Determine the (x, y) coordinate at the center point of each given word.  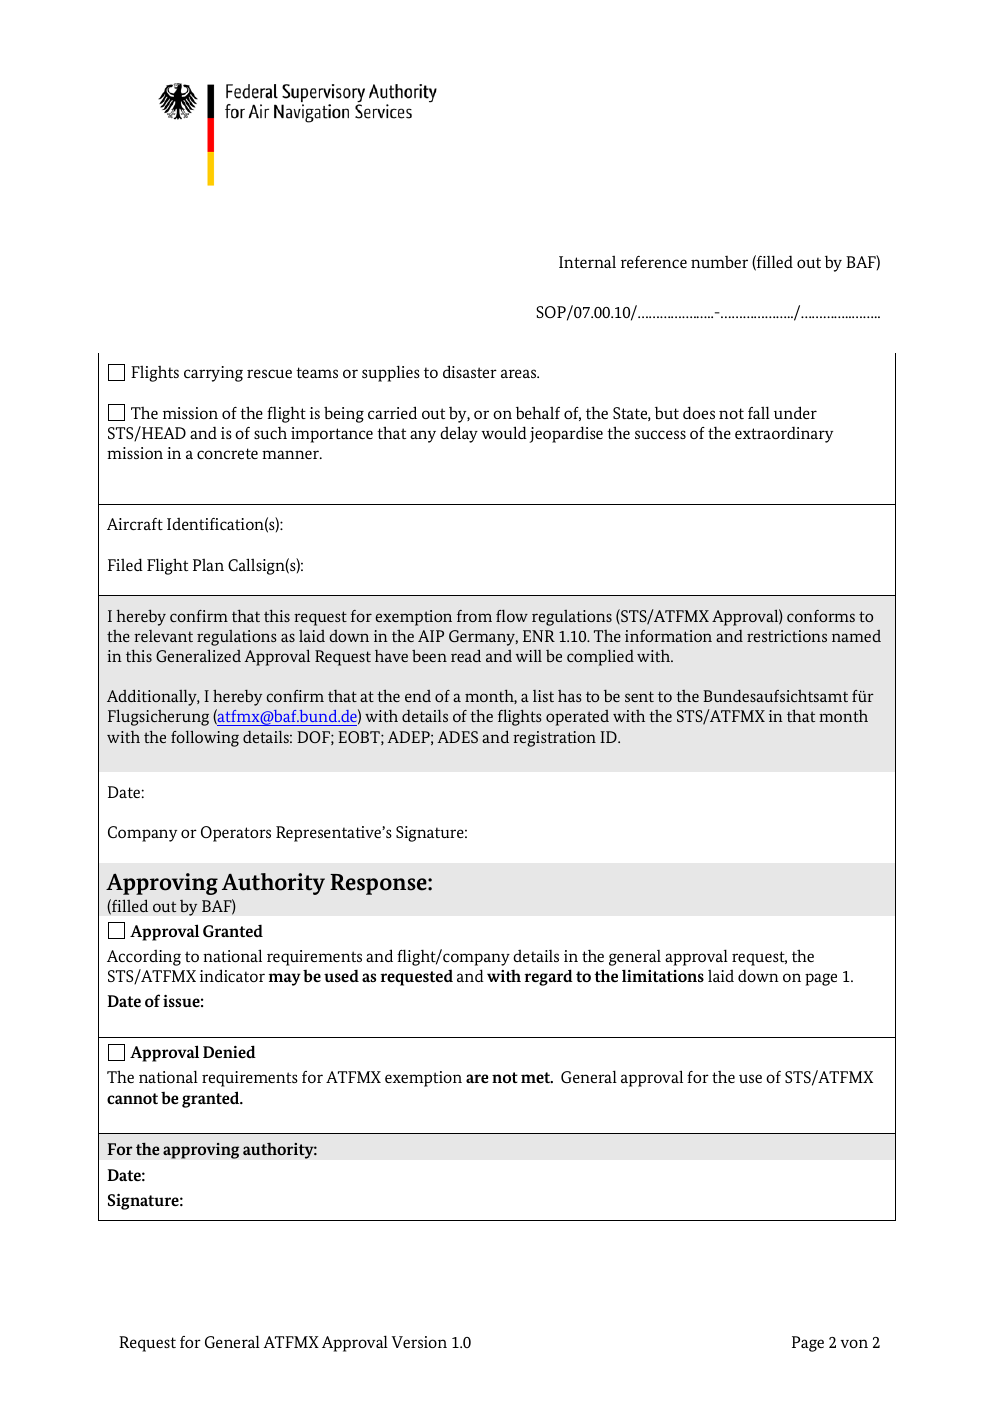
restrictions (787, 636)
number (719, 262)
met (537, 1077)
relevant (163, 636)
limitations (663, 975)
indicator (232, 975)
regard (548, 977)
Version (419, 1342)
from (474, 616)
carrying (213, 374)
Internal (587, 262)
